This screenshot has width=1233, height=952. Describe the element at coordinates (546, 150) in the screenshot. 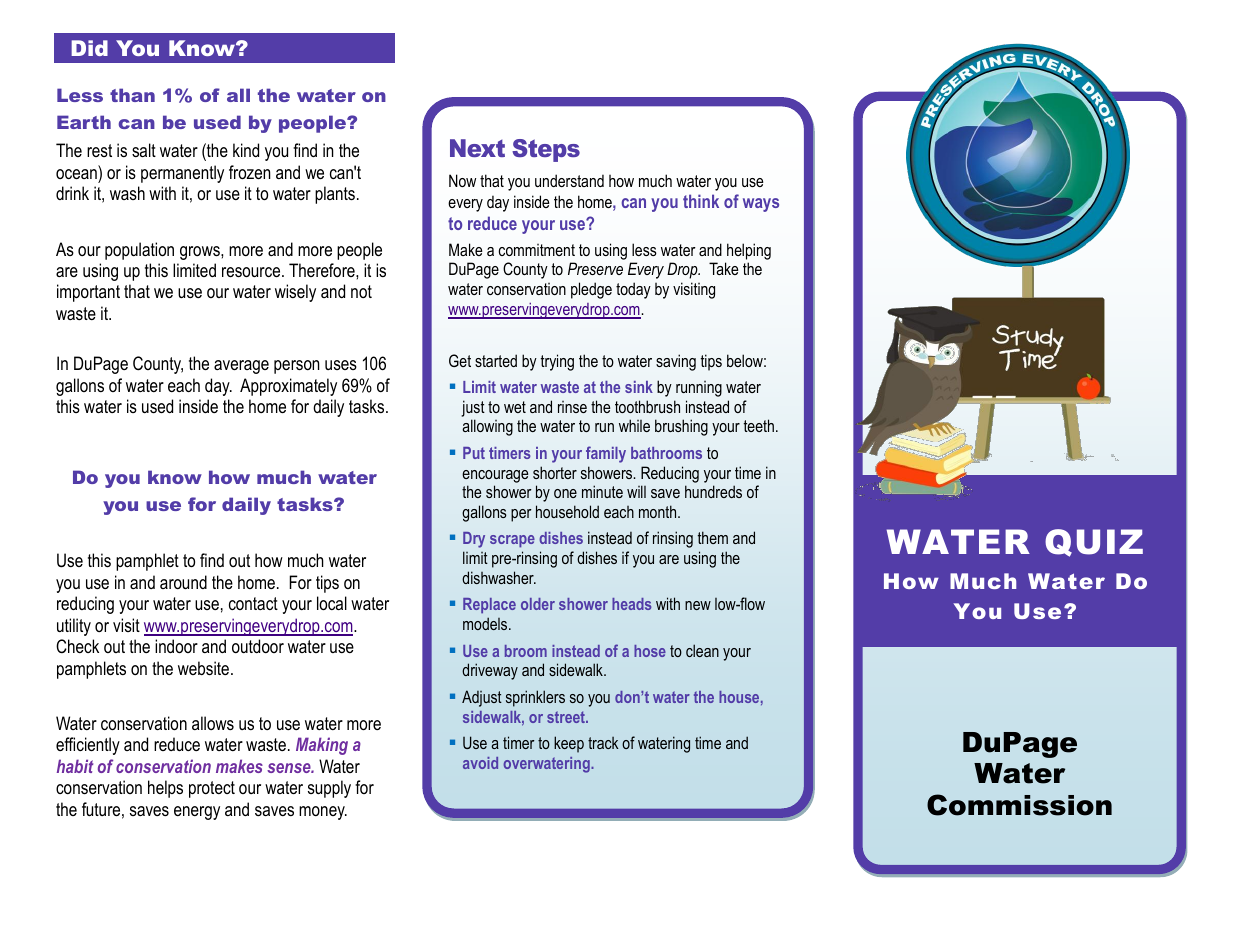

I see `Steps` at that location.
